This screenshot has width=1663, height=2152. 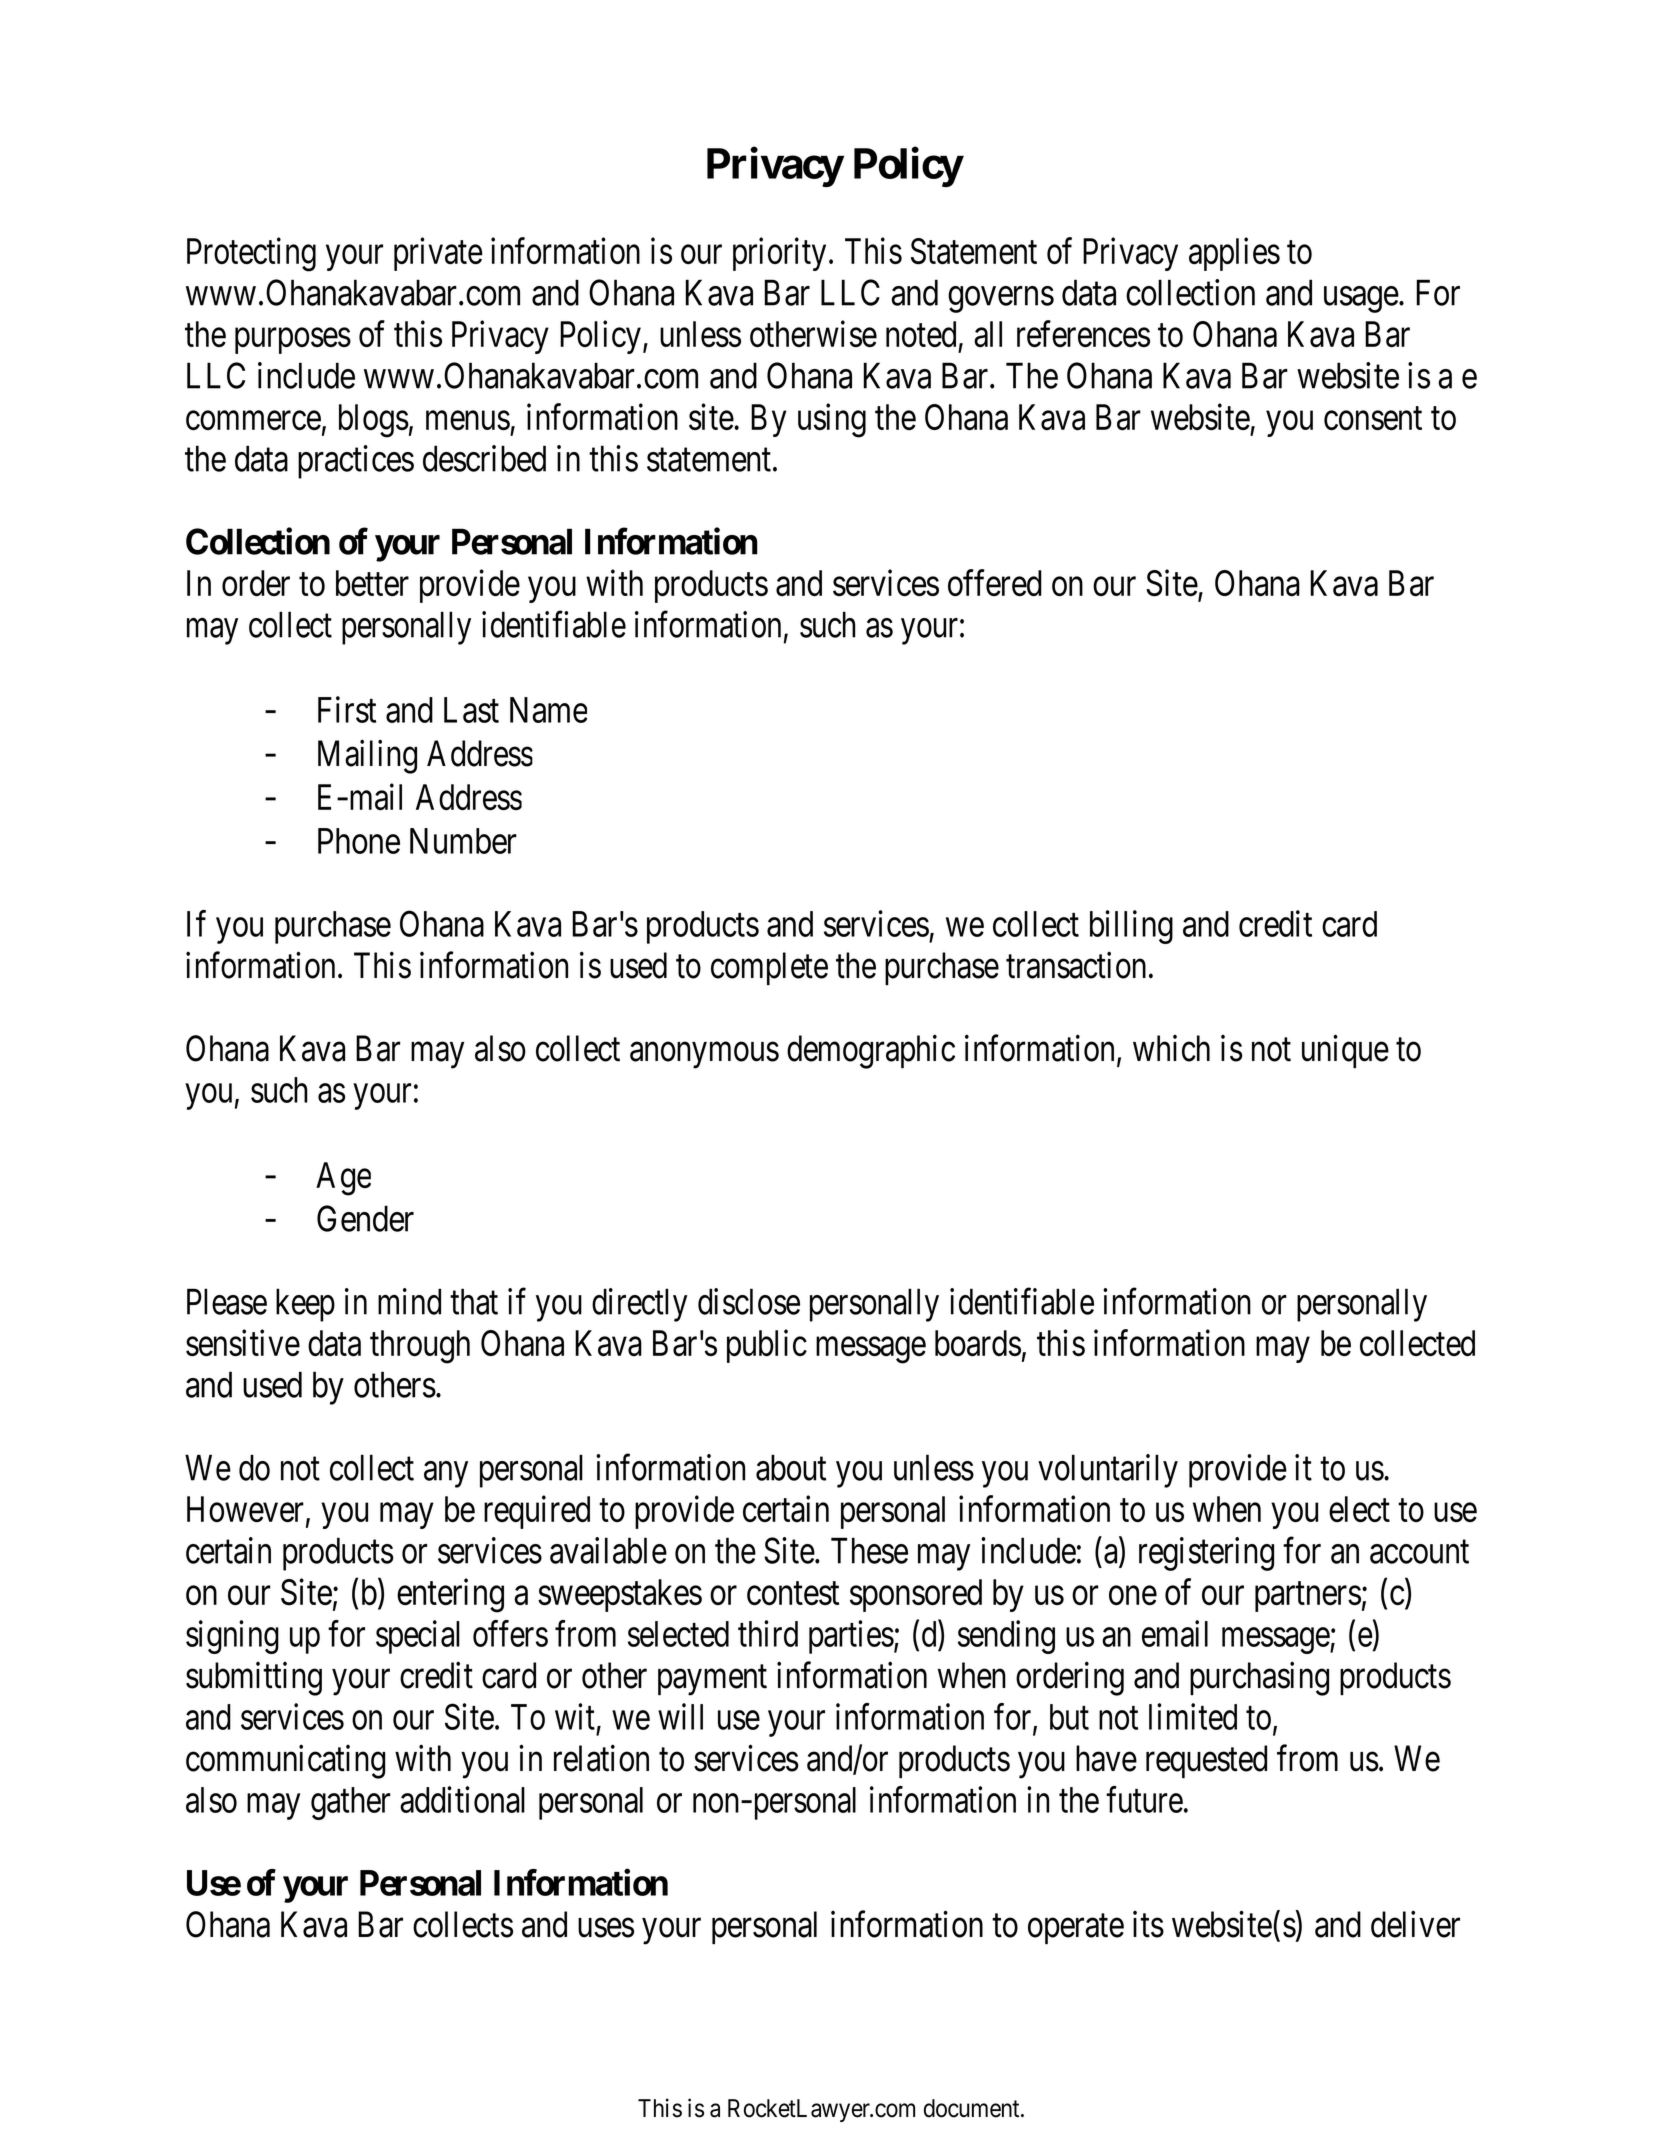 I want to click on gather, so click(x=351, y=1803).
